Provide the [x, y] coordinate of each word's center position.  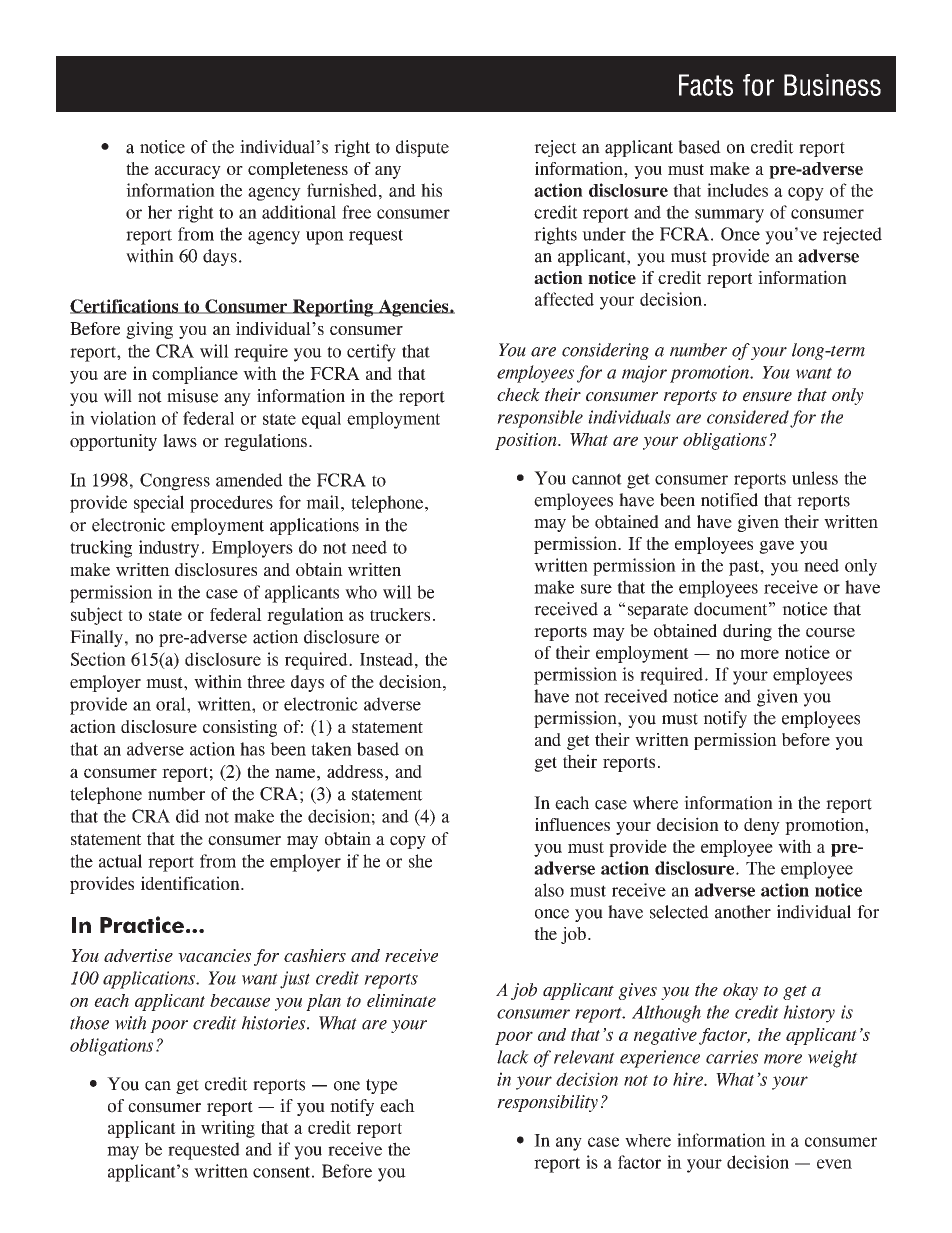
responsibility [547, 1103]
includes [737, 190]
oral [172, 704]
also [549, 890]
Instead [386, 659]
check [518, 395]
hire [689, 1079]
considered [748, 417]
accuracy [188, 172]
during [747, 632]
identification [191, 883]
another [743, 912]
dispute [422, 148]
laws [180, 441]
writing [228, 1129]
